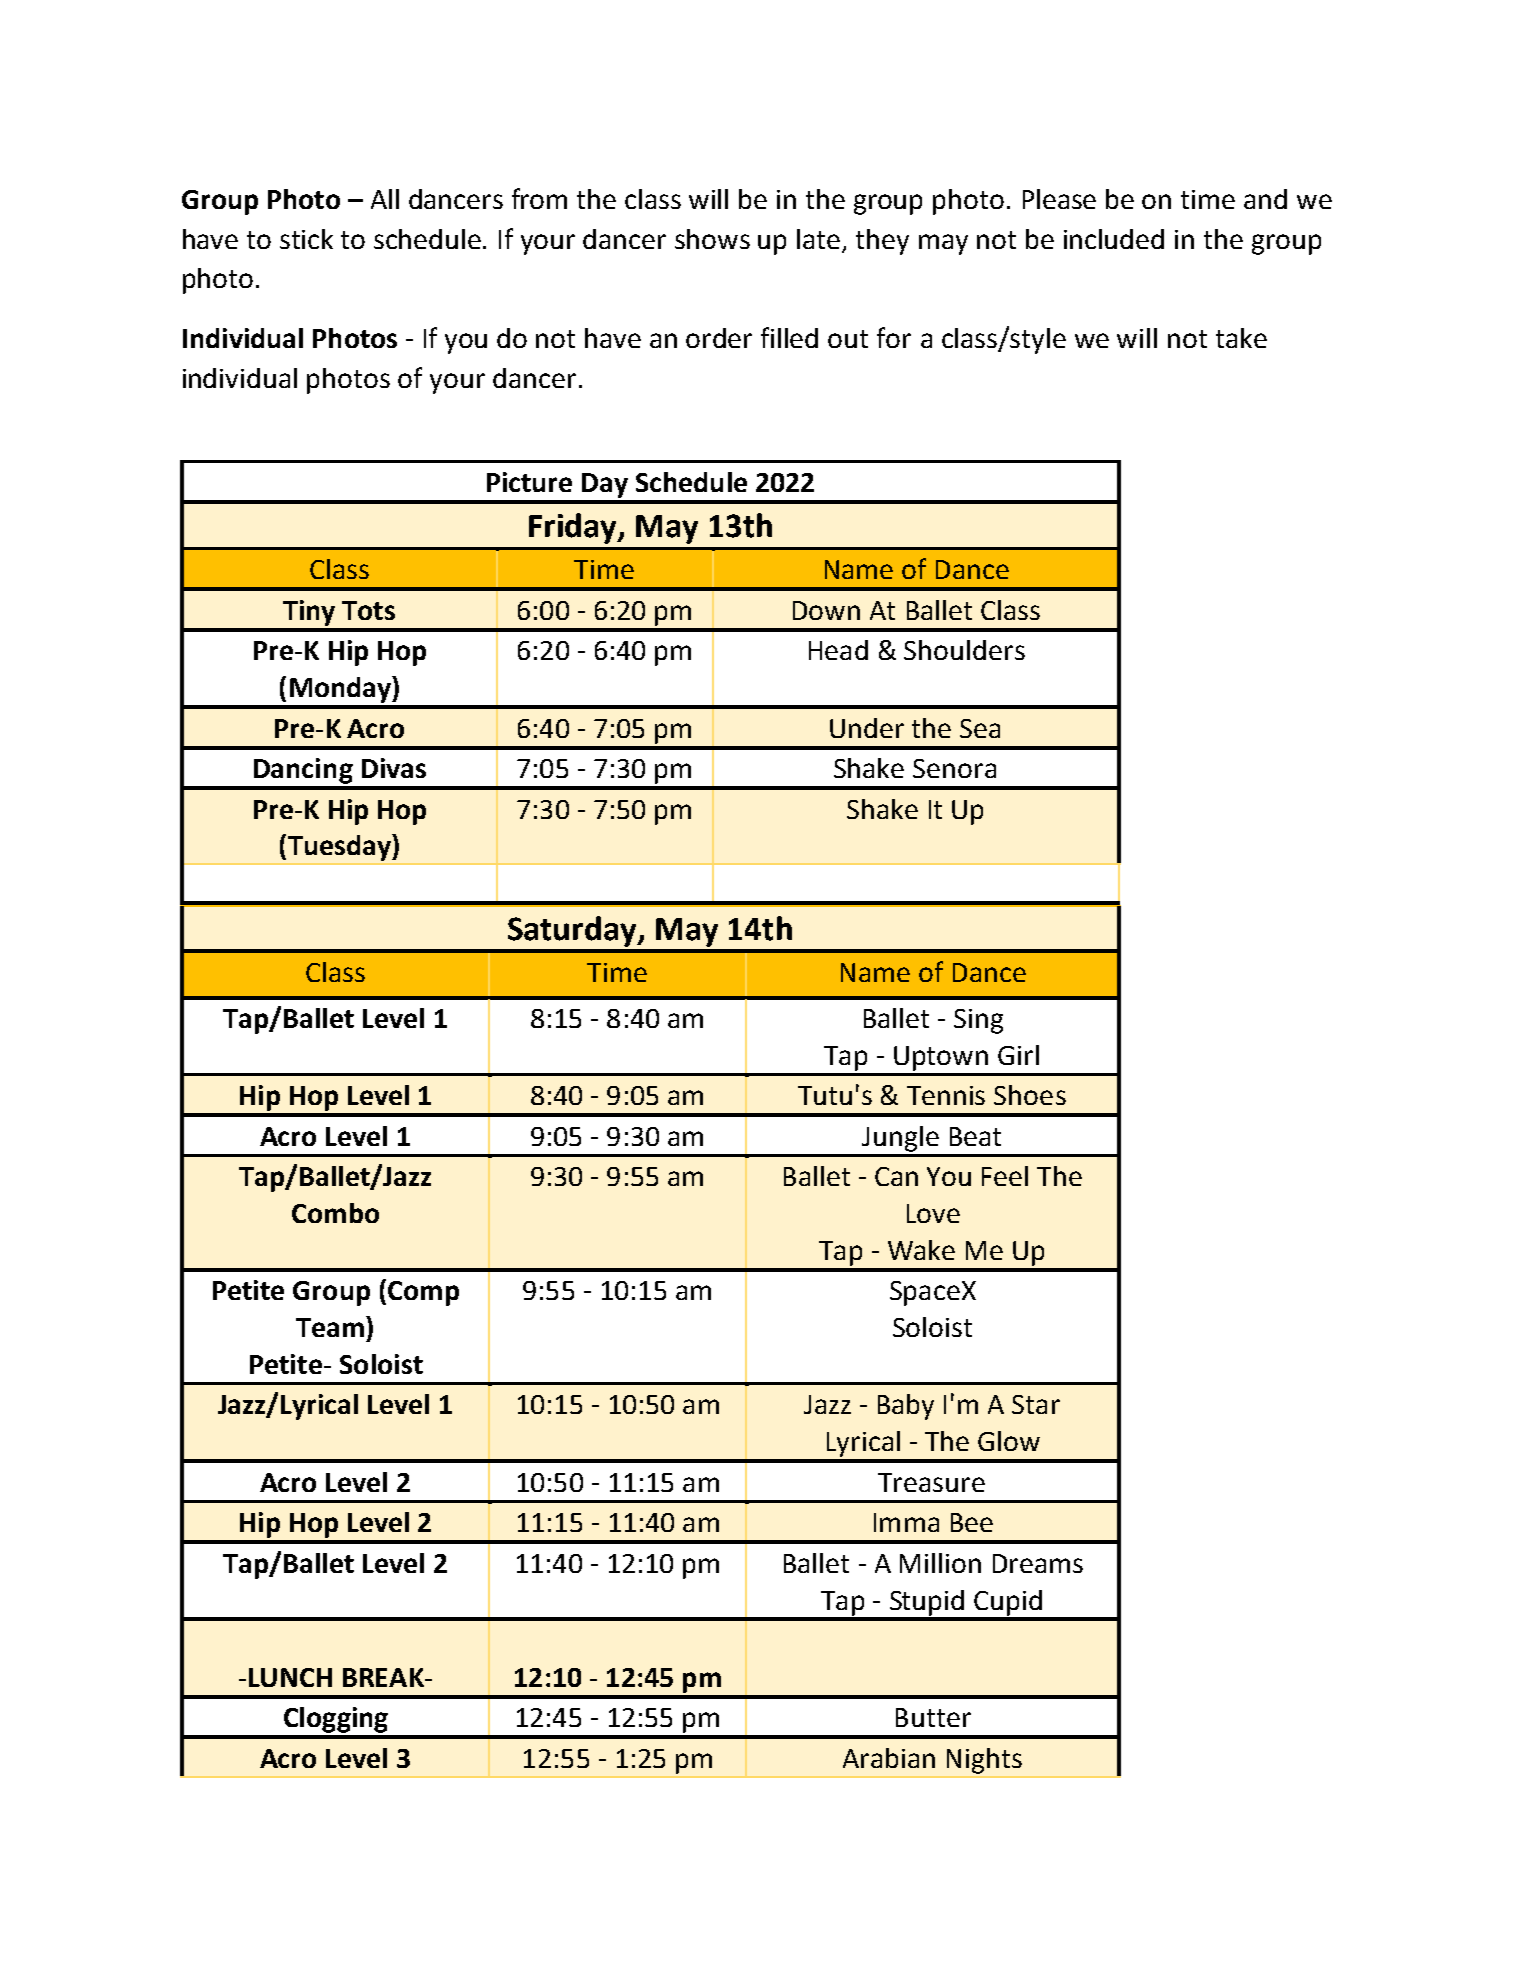  What do you see at coordinates (1114, 239) in the screenshot?
I see `included` at bounding box center [1114, 239].
